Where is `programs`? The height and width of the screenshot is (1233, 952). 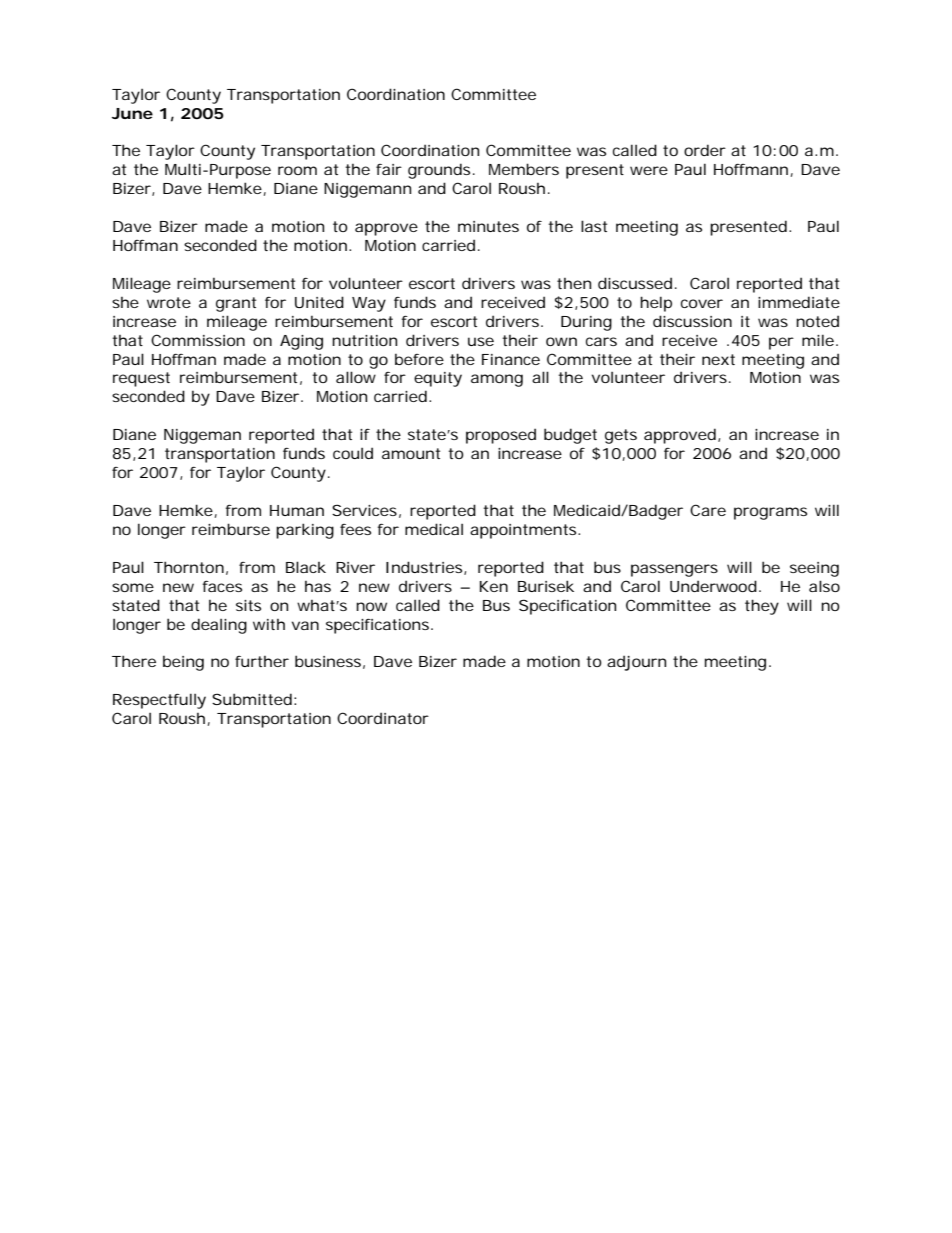
programs is located at coordinates (770, 513).
